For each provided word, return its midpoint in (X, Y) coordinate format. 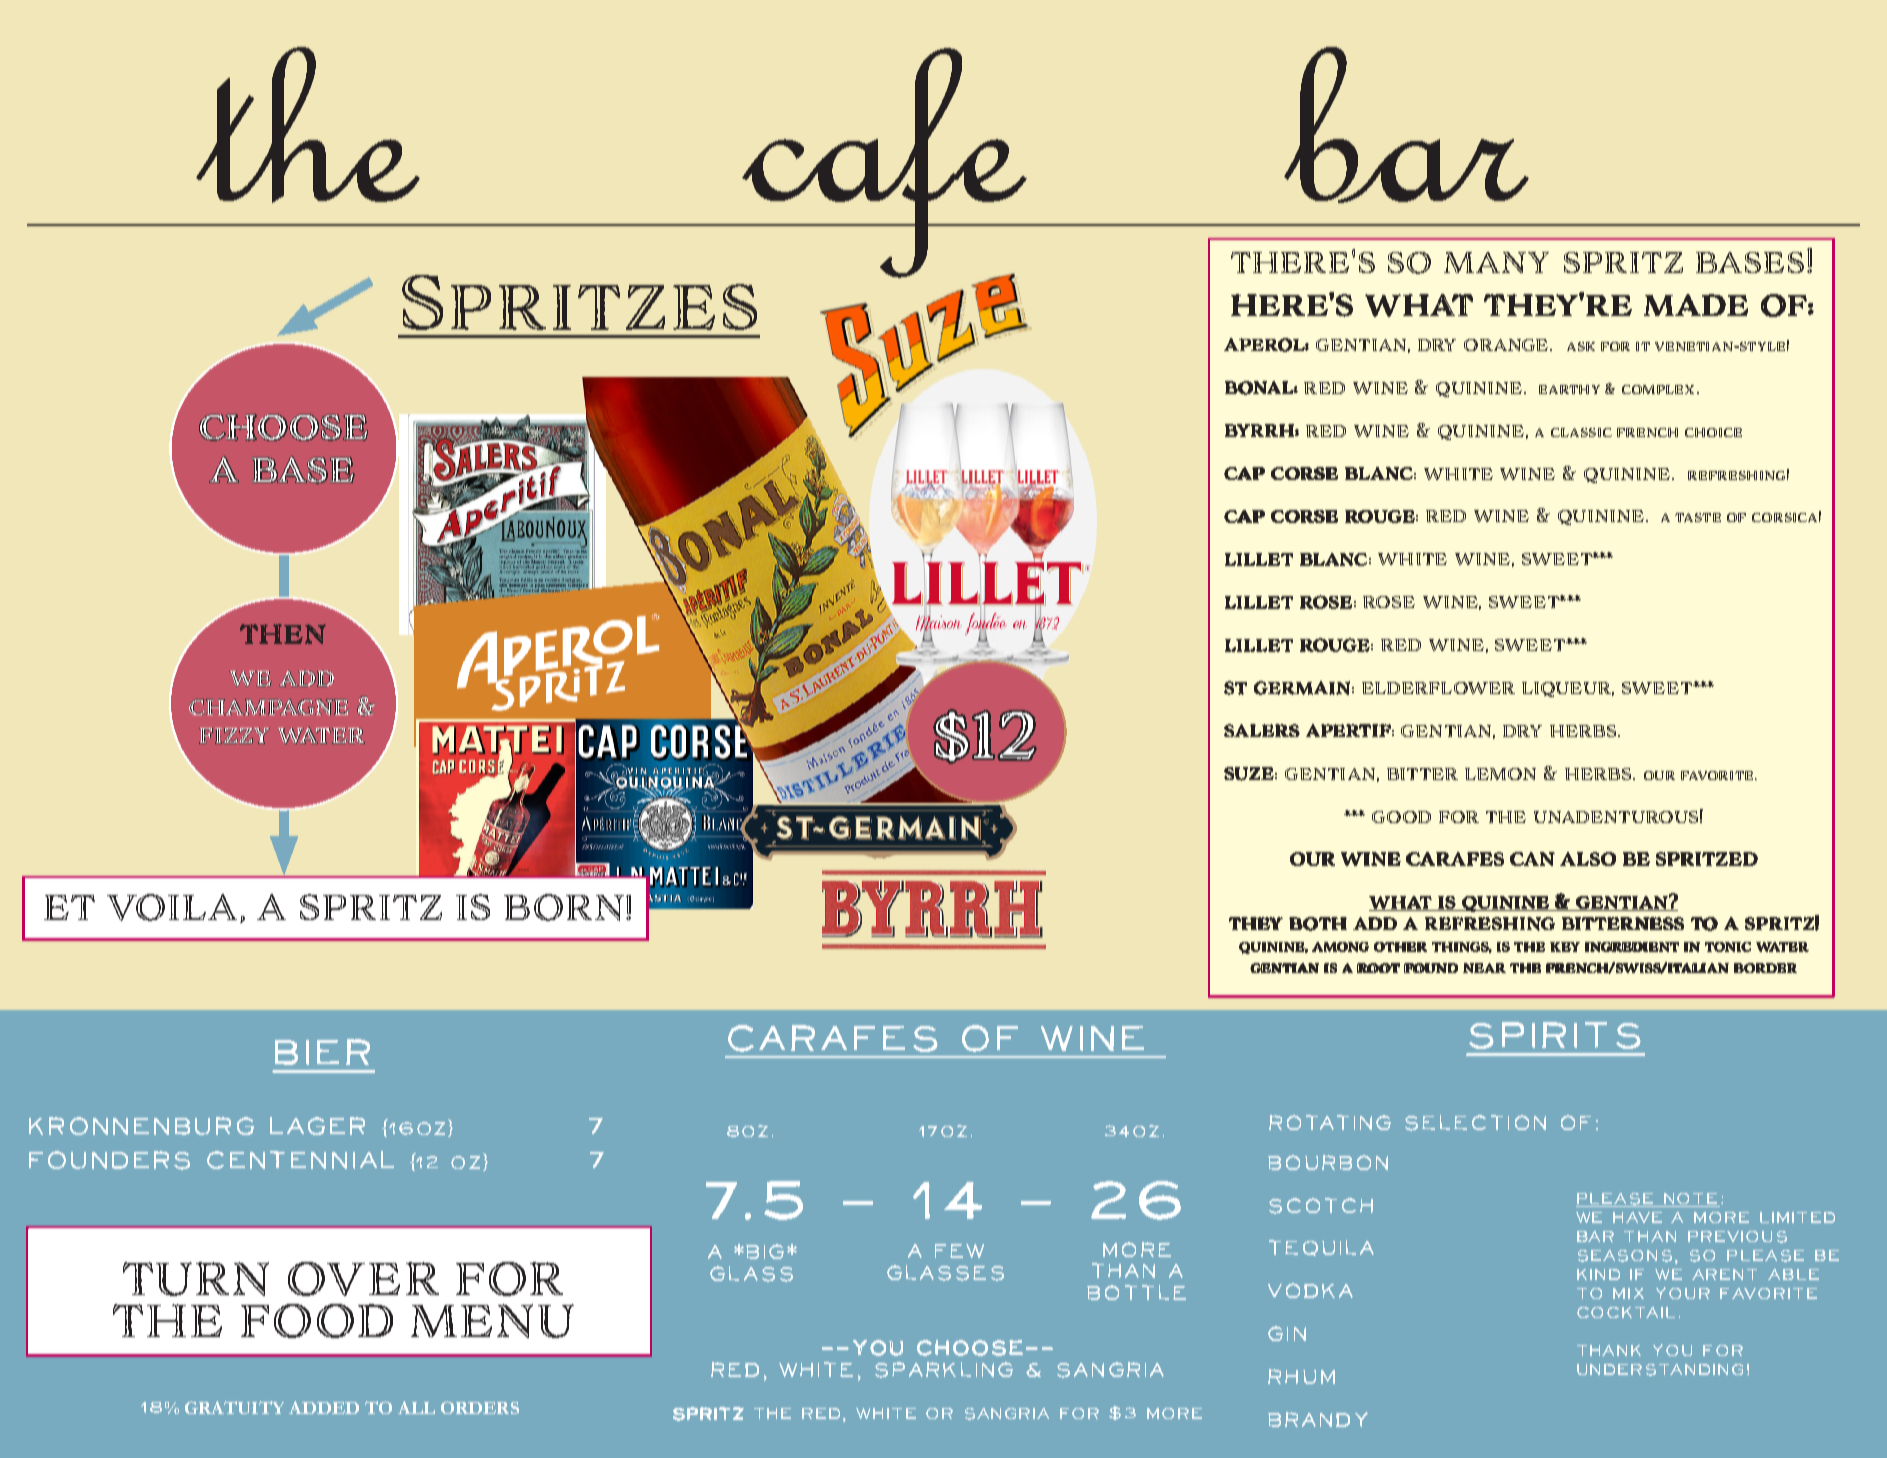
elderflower (1438, 688)
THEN (283, 634)
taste (1698, 517)
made (1696, 305)
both (1318, 924)
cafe (884, 164)
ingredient (1632, 947)
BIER (322, 1052)
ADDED (324, 1407)
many (1496, 262)
